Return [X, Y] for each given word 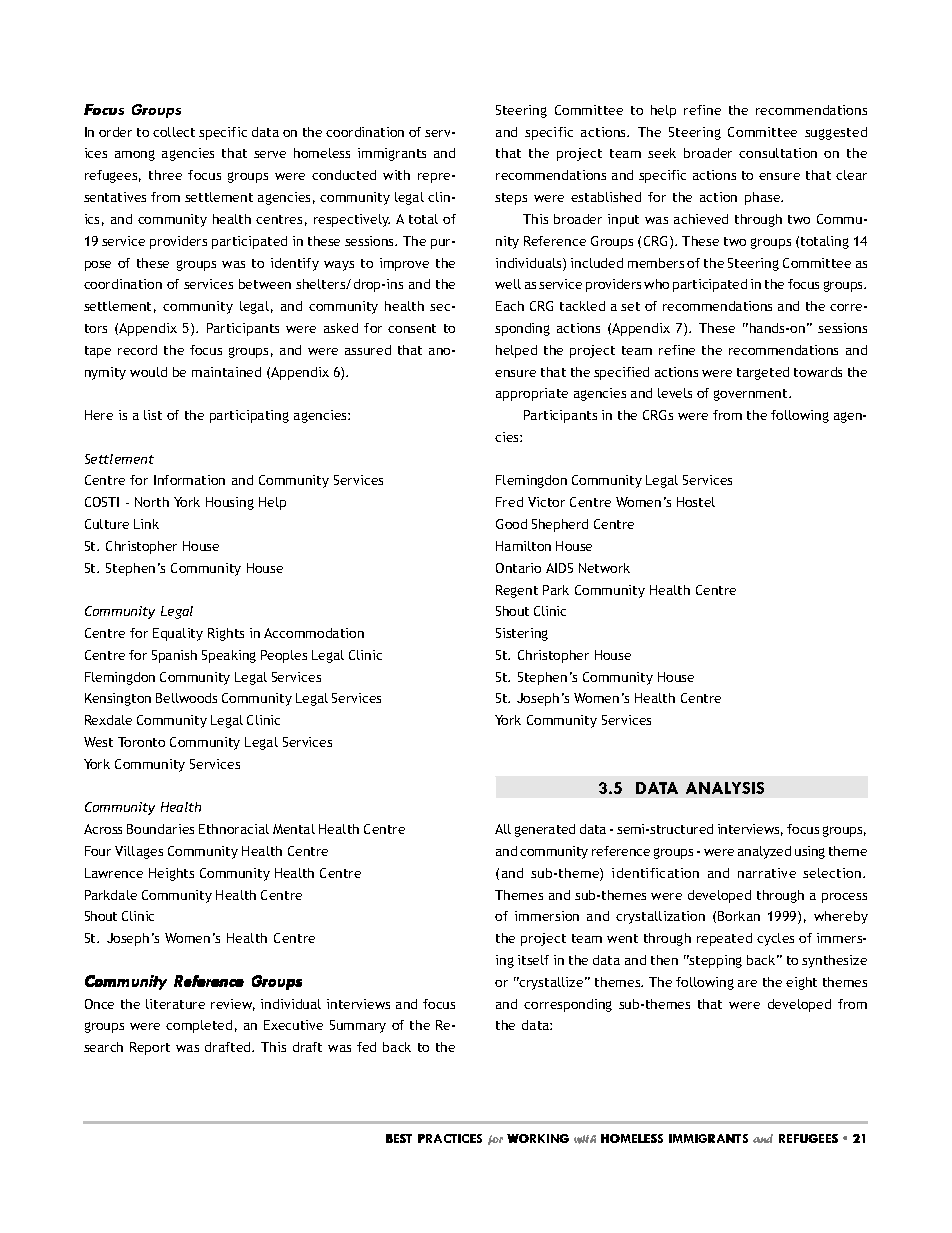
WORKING [538, 1138]
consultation [778, 153]
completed [199, 1026]
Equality [178, 634]
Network [604, 568]
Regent [517, 591]
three [165, 175]
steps [511, 199]
